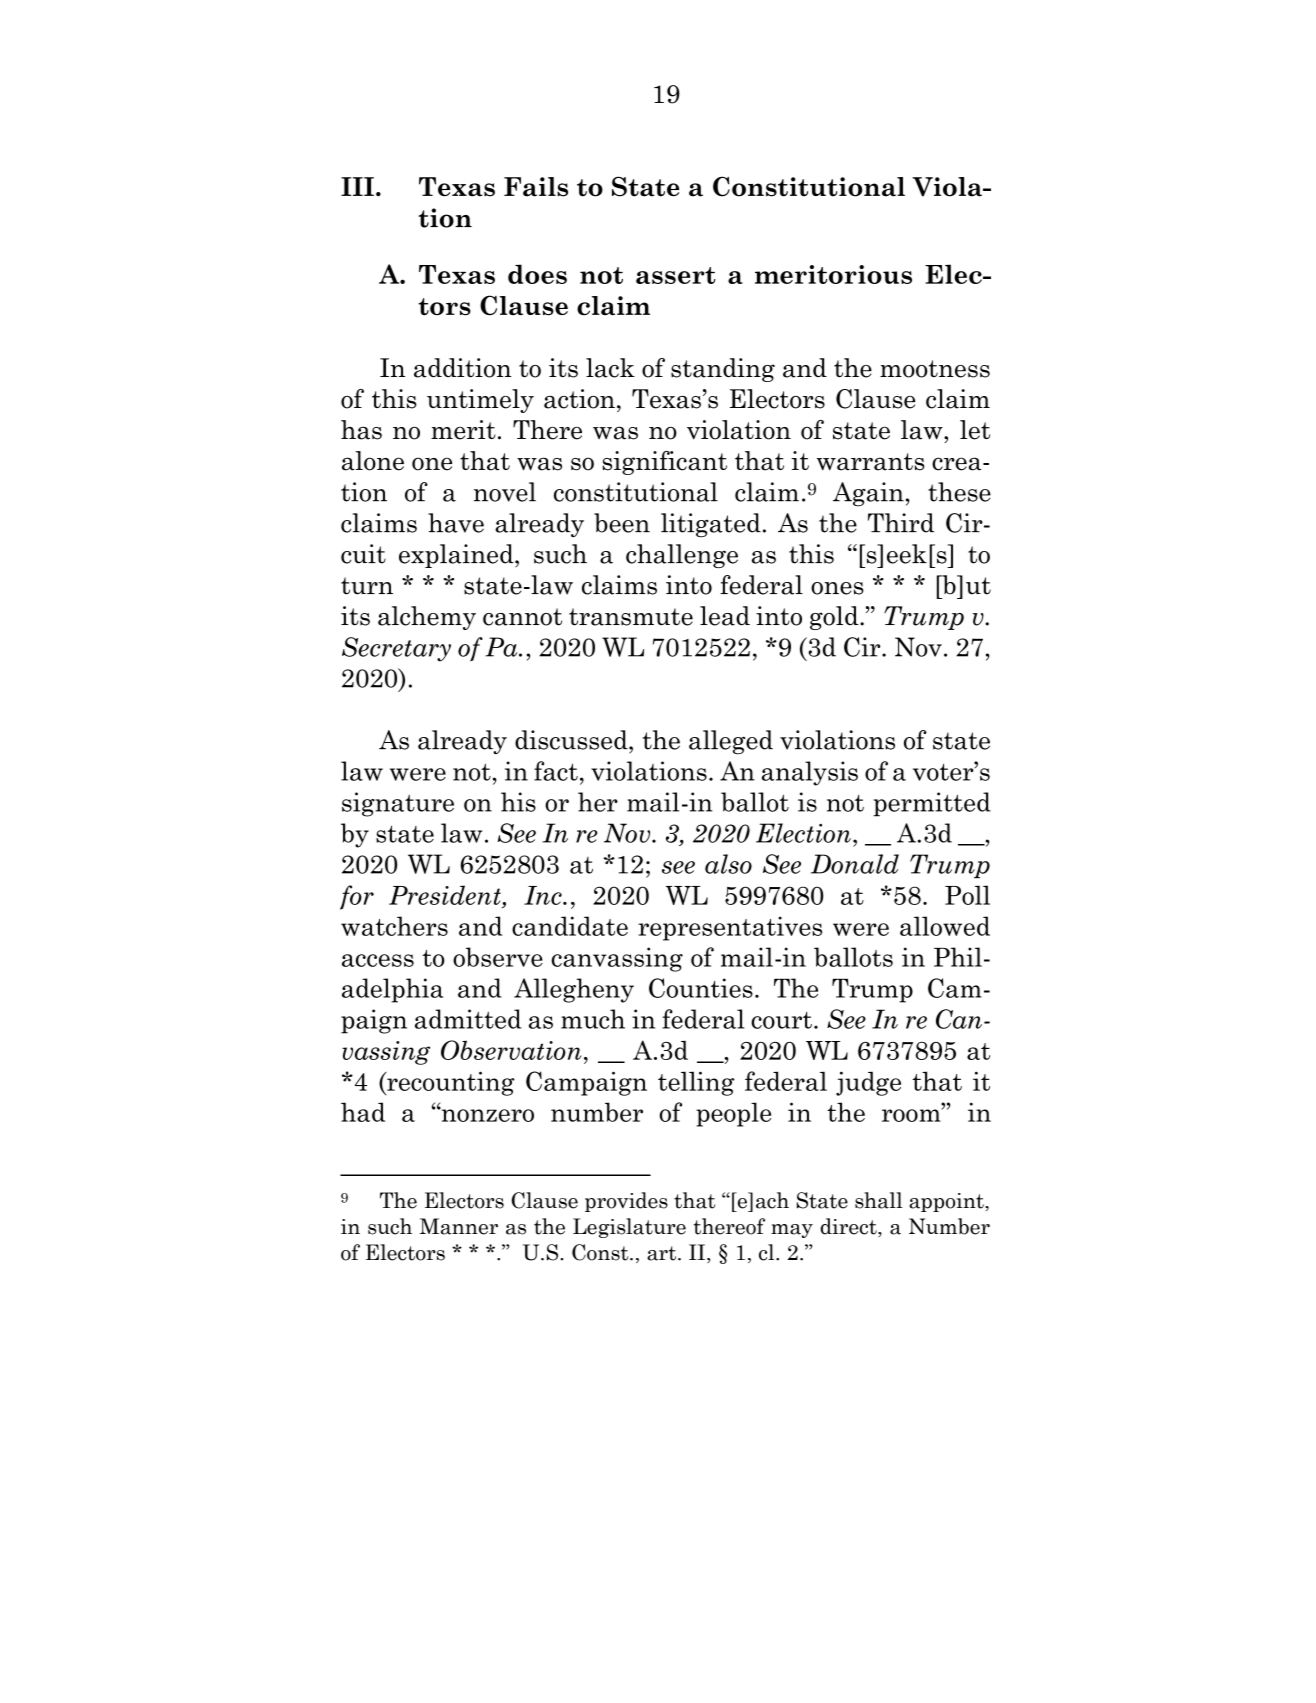 The width and height of the screenshot is (1316, 1703). I want to click on warrants, so click(871, 462).
